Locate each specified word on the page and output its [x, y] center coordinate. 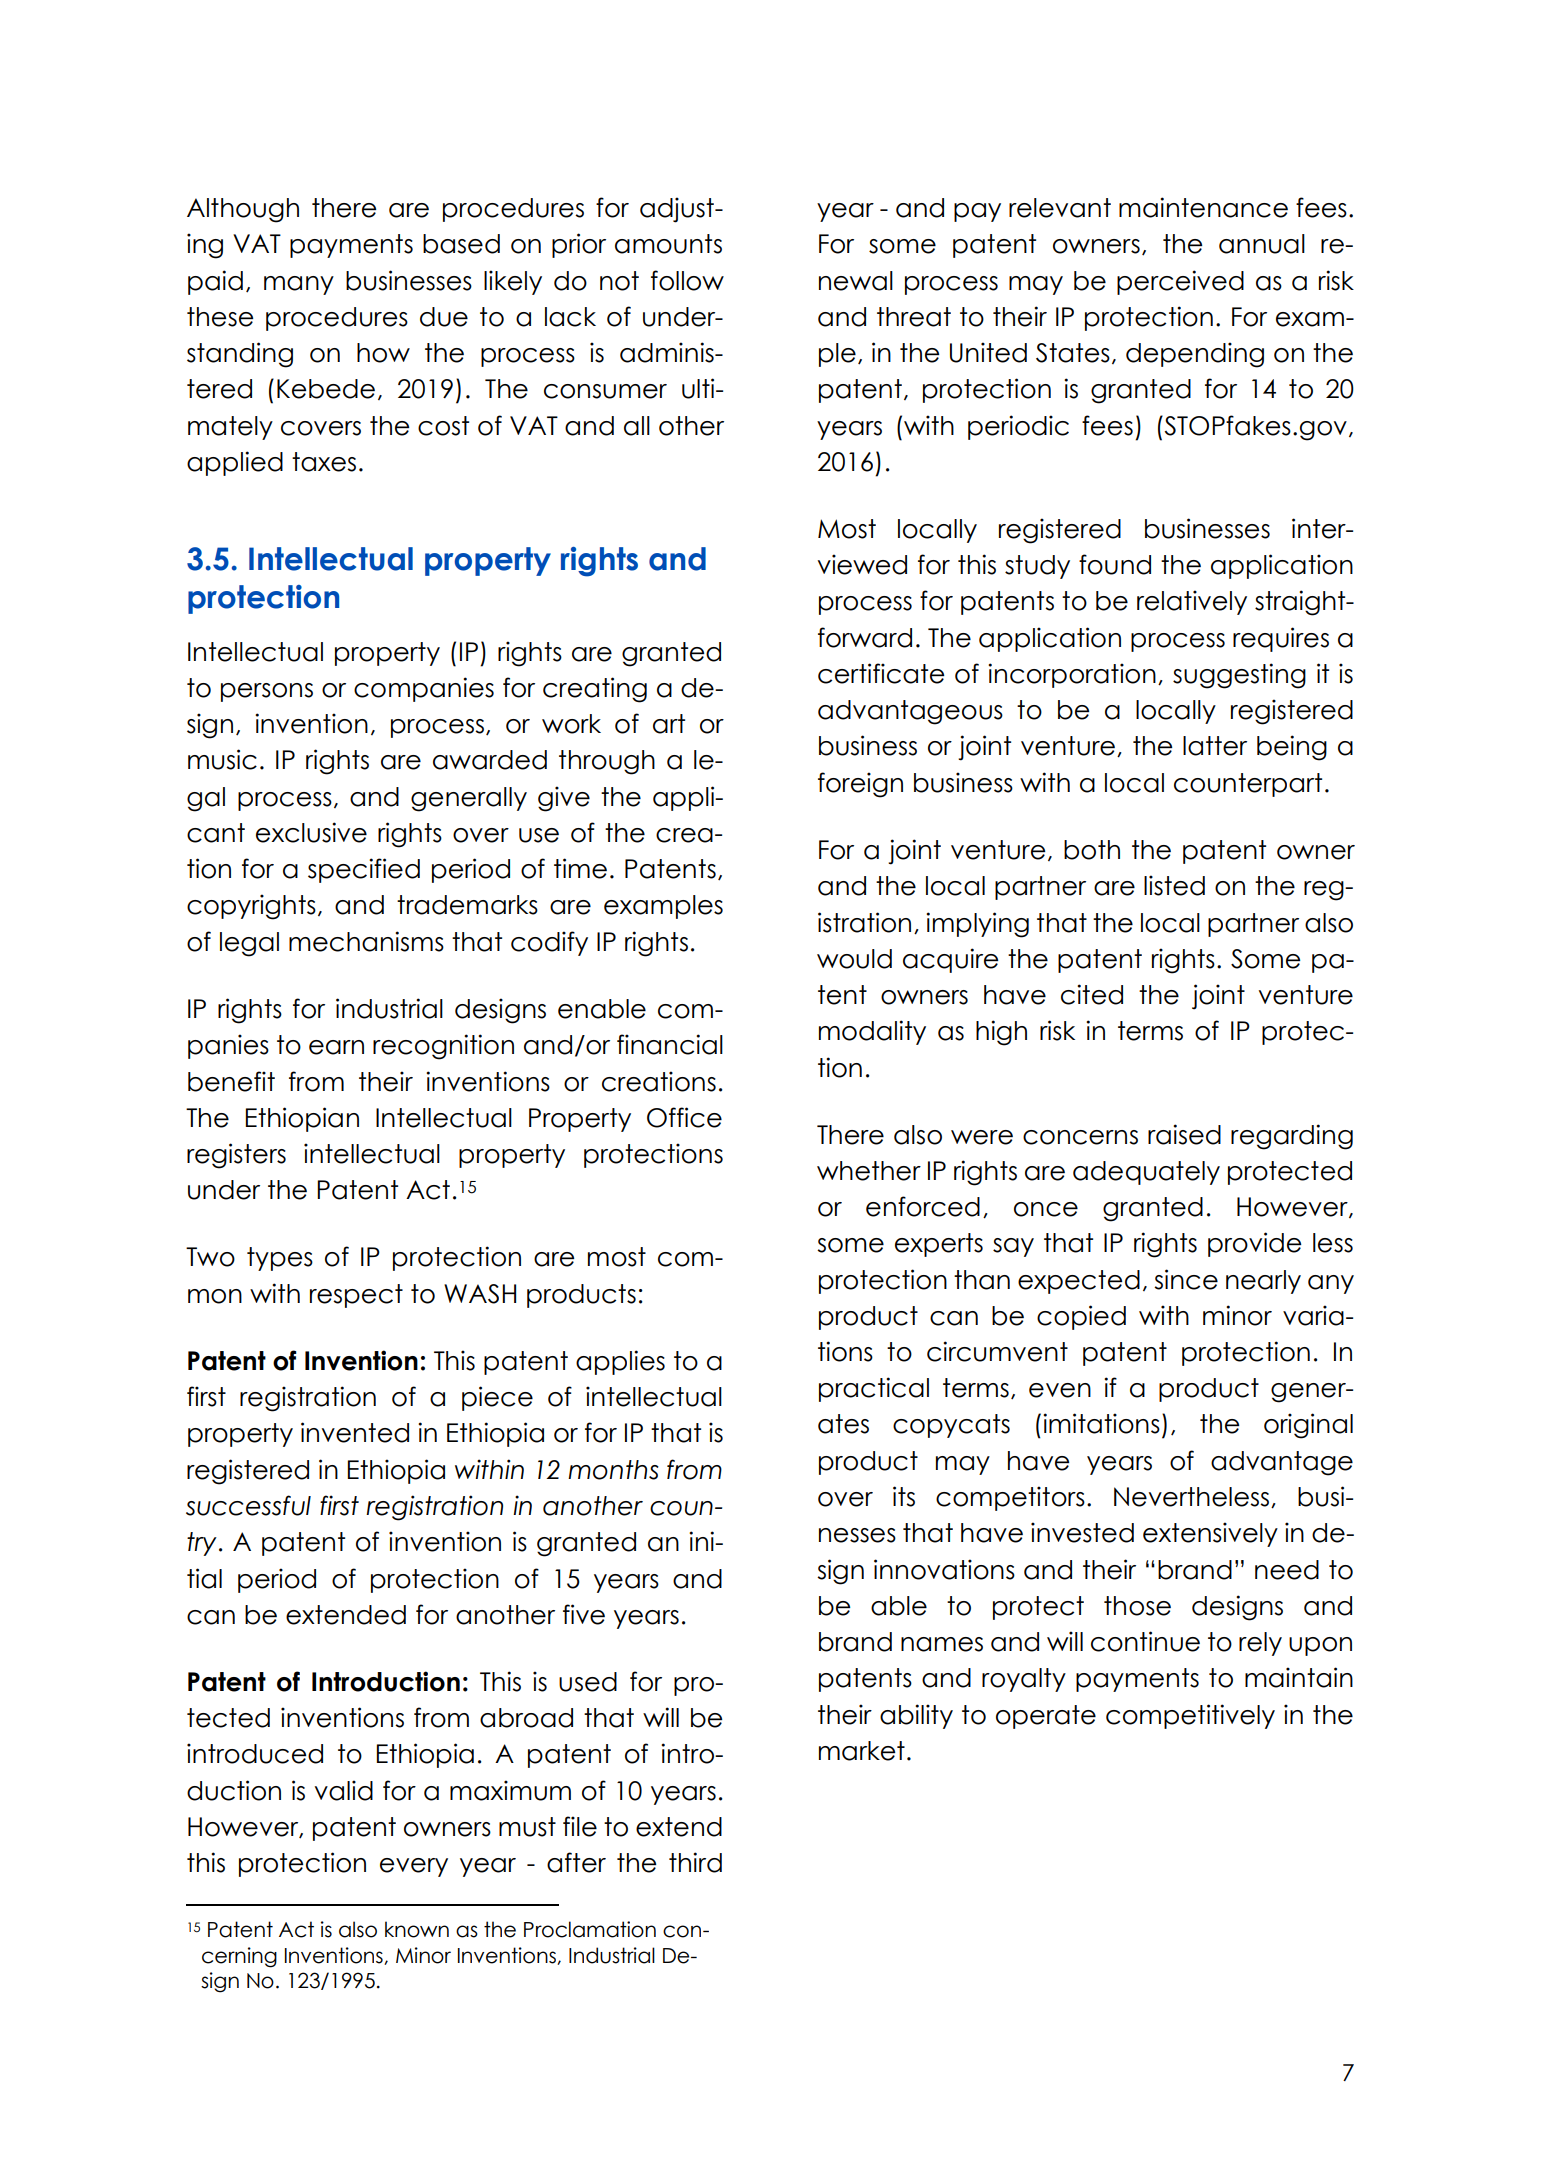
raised [1184, 1134]
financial [670, 1044]
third [695, 1862]
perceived [1180, 282]
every [414, 1867]
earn [336, 1047]
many [299, 285]
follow [687, 280]
